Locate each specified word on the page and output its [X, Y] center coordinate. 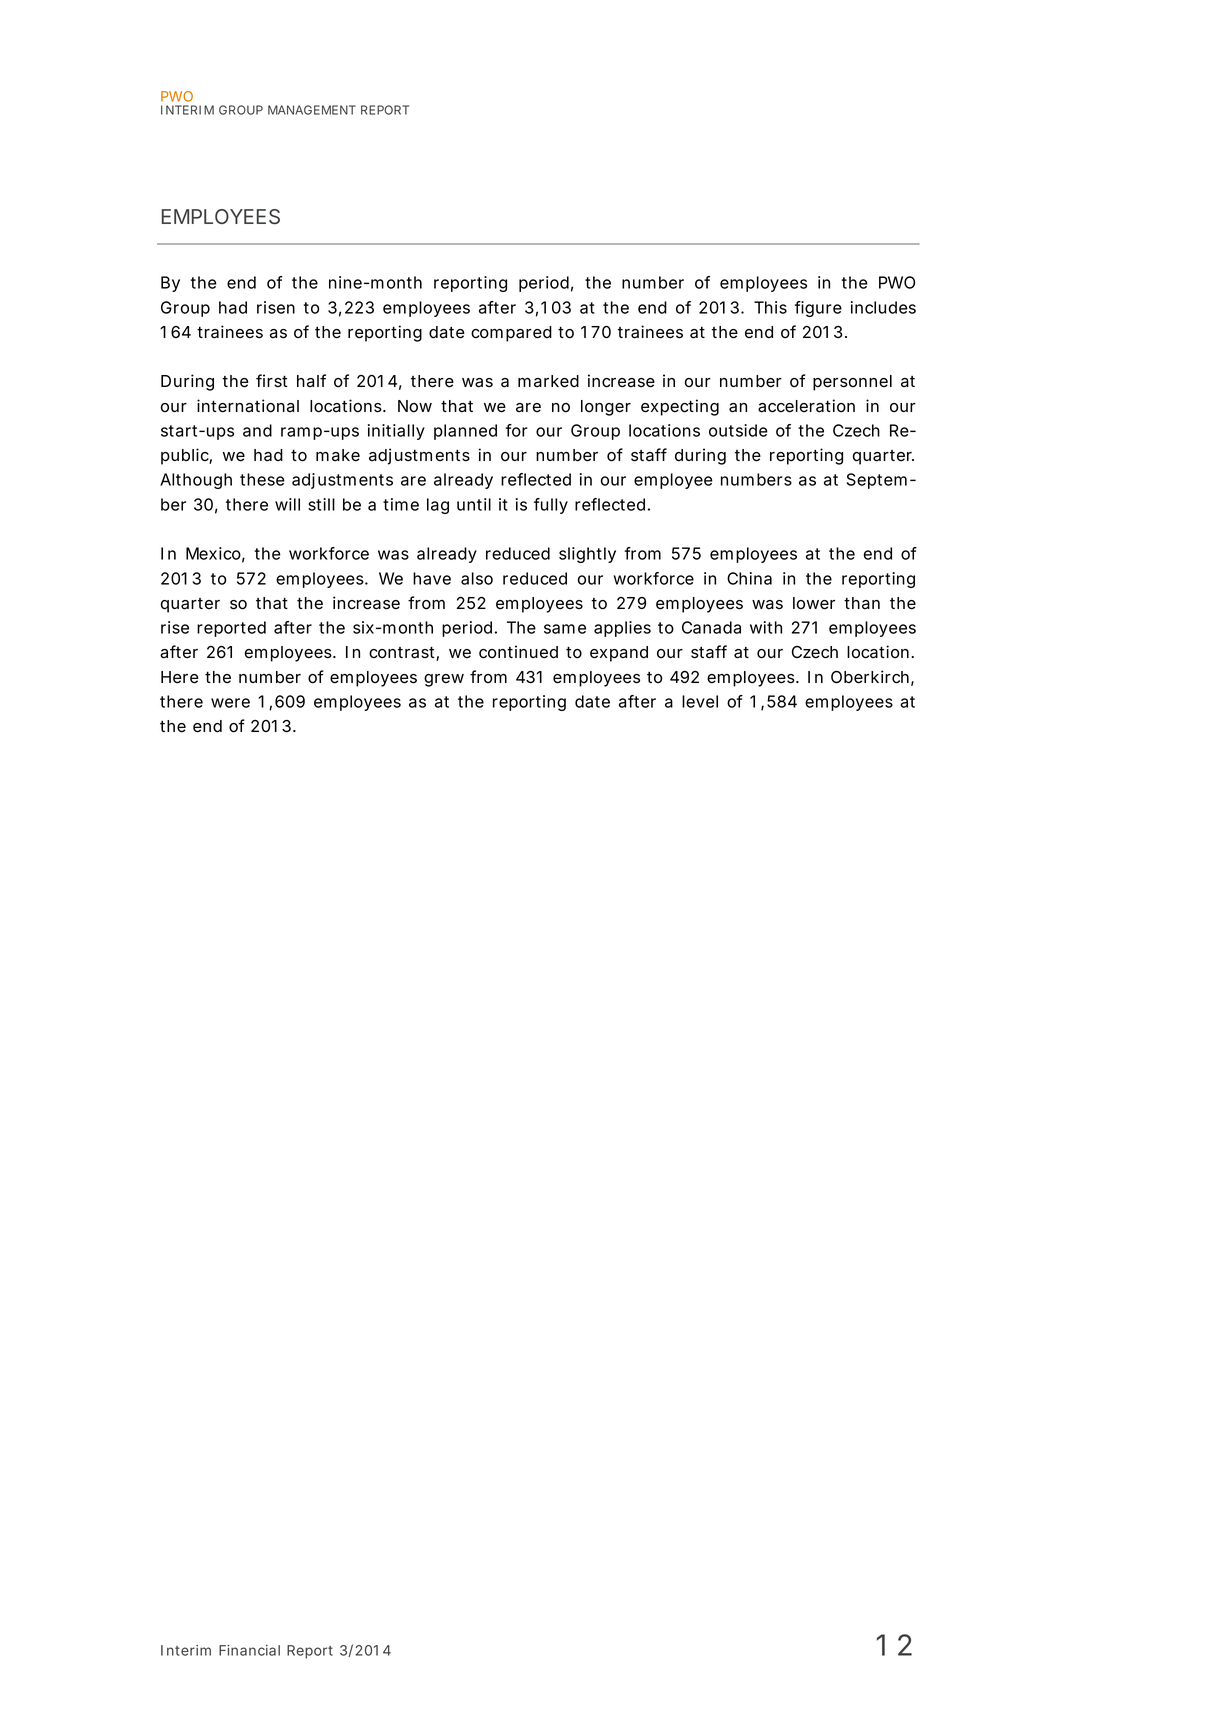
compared [511, 334]
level [700, 701]
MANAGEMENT [312, 110]
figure [818, 309]
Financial [249, 1650]
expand [619, 654]
